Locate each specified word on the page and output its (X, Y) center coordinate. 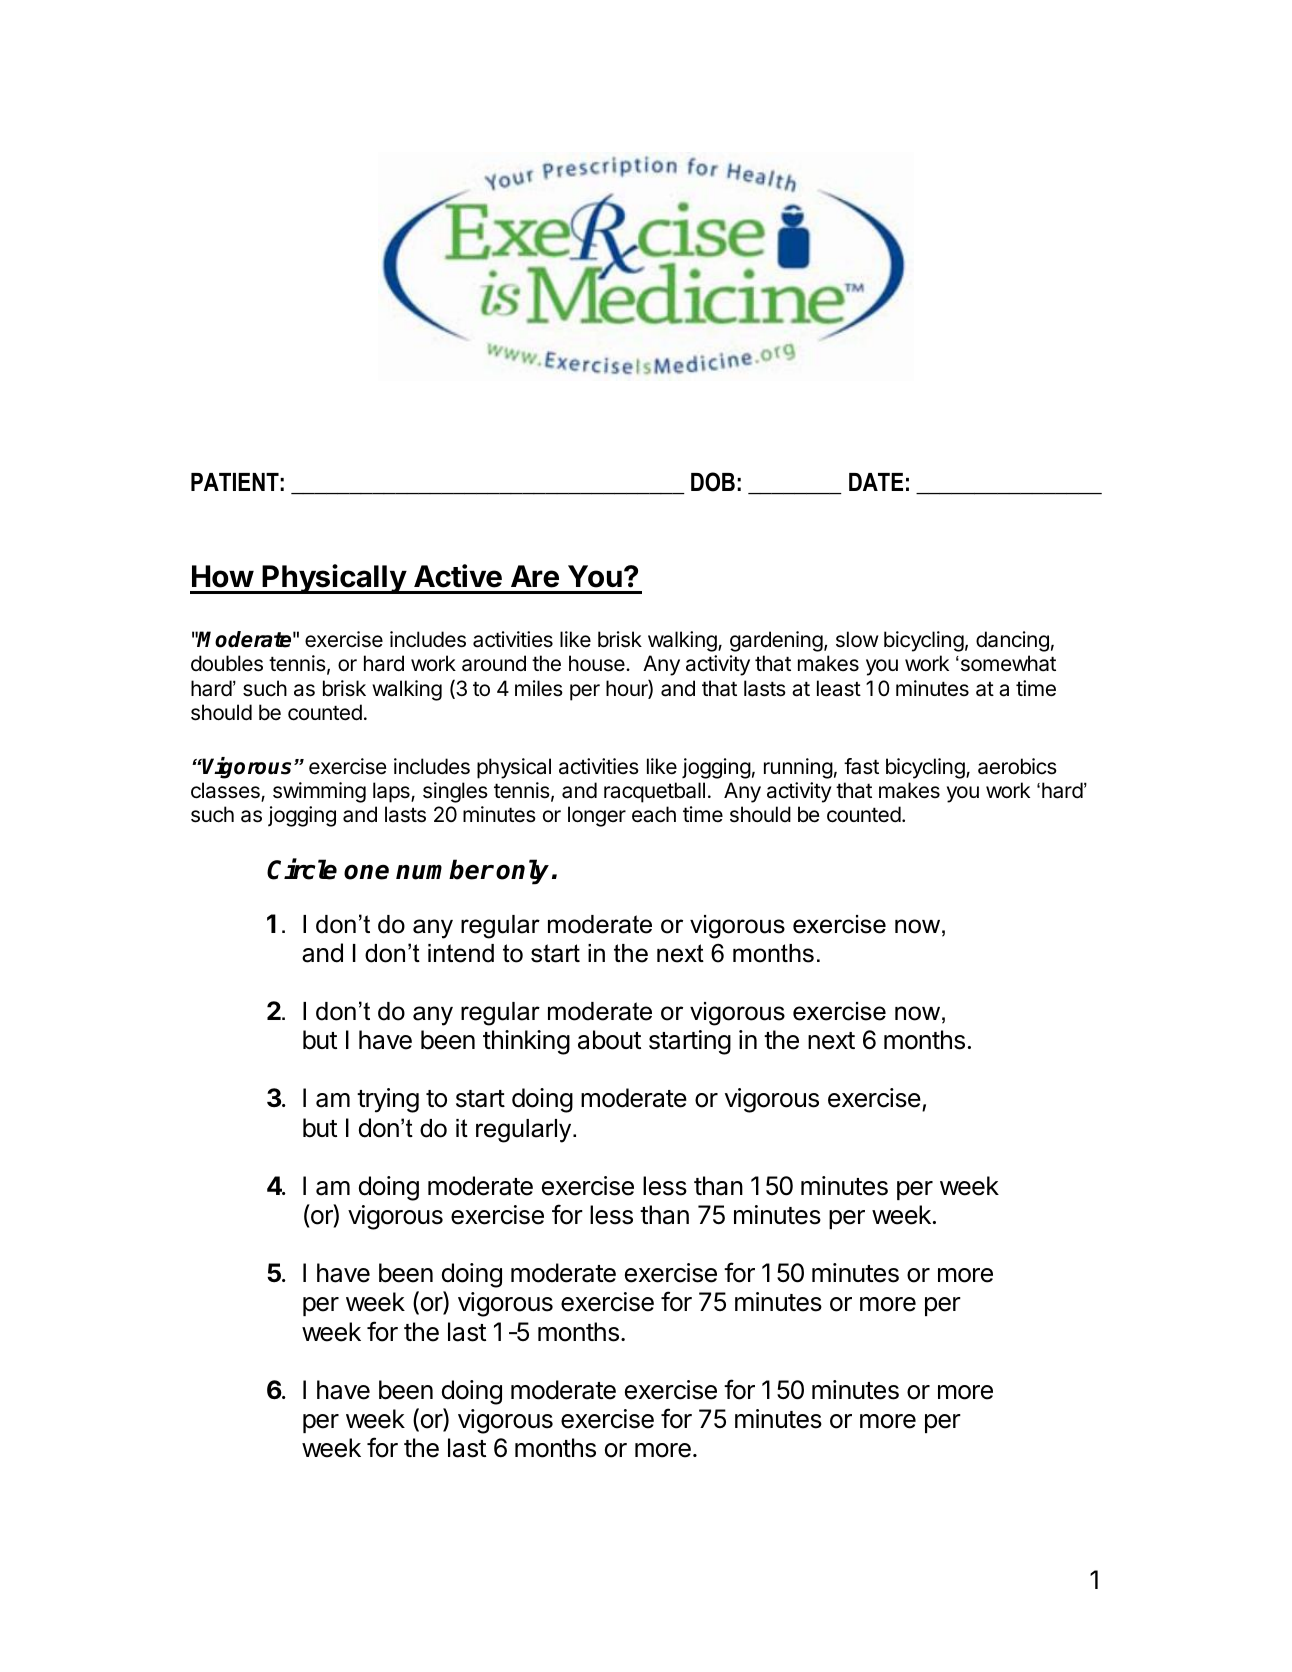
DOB (713, 482)
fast (861, 766)
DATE (876, 482)
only (522, 872)
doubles (227, 663)
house (598, 663)
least (839, 688)
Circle (302, 869)
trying (388, 1100)
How (223, 576)
